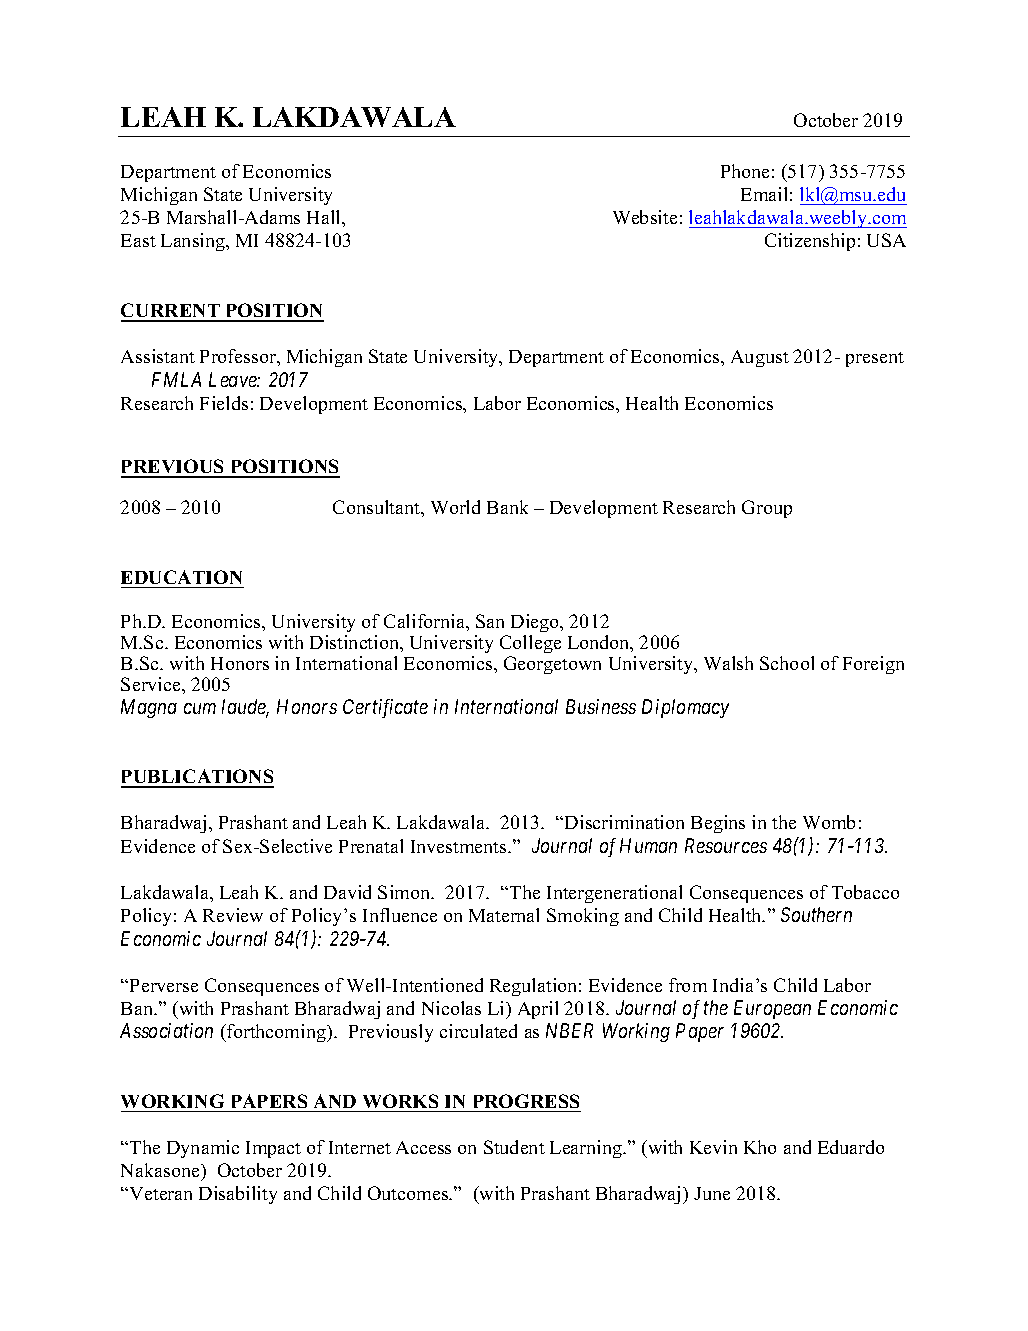 The height and width of the document is (1331, 1028). Describe the element at coordinates (767, 509) in the document. I see `Group` at that location.
